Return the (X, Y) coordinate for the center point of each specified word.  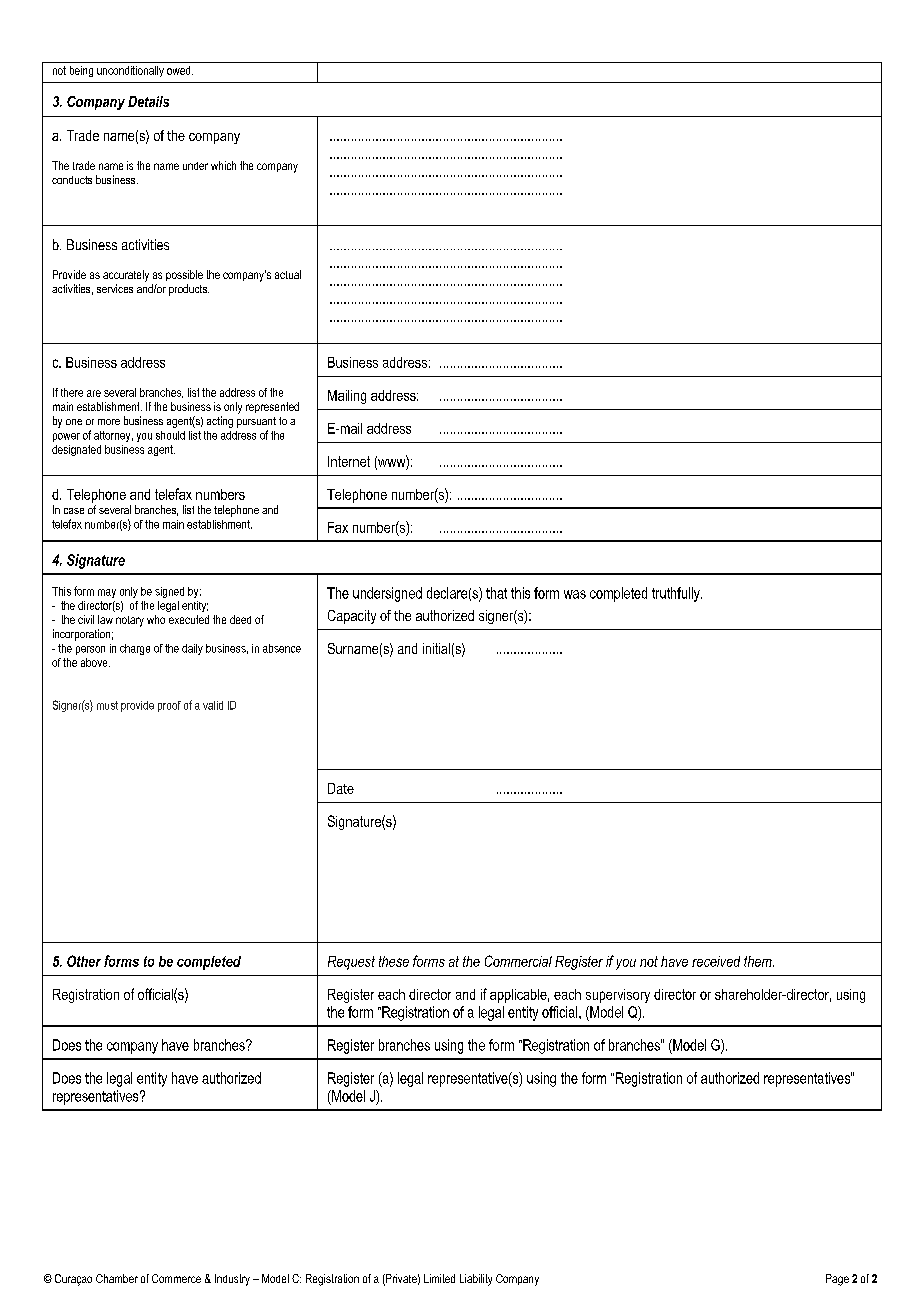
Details (148, 101)
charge (135, 649)
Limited (439, 1278)
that (496, 593)
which (223, 165)
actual (288, 274)
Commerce (176, 1278)
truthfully (677, 594)
